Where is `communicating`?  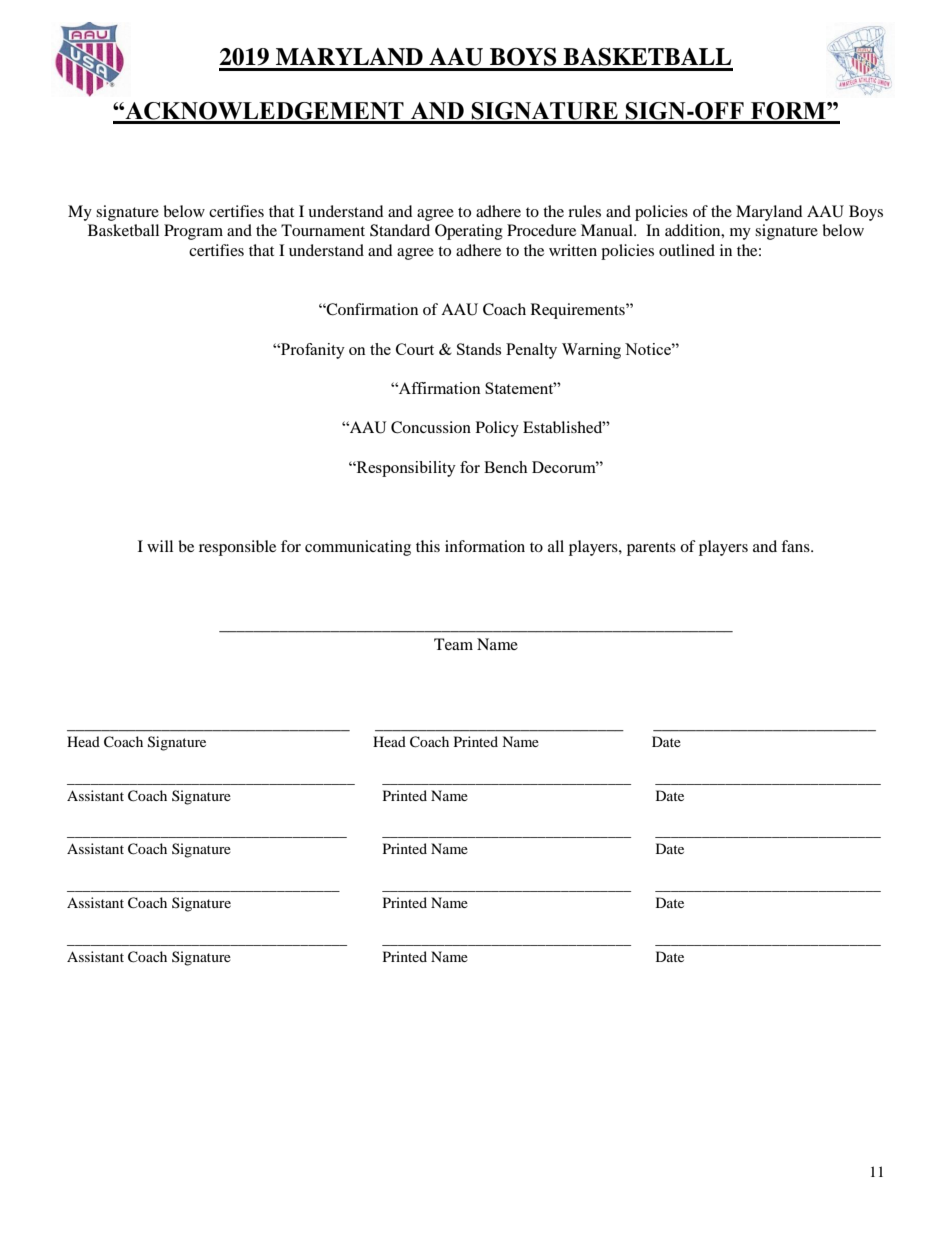
communicating is located at coordinates (358, 548).
